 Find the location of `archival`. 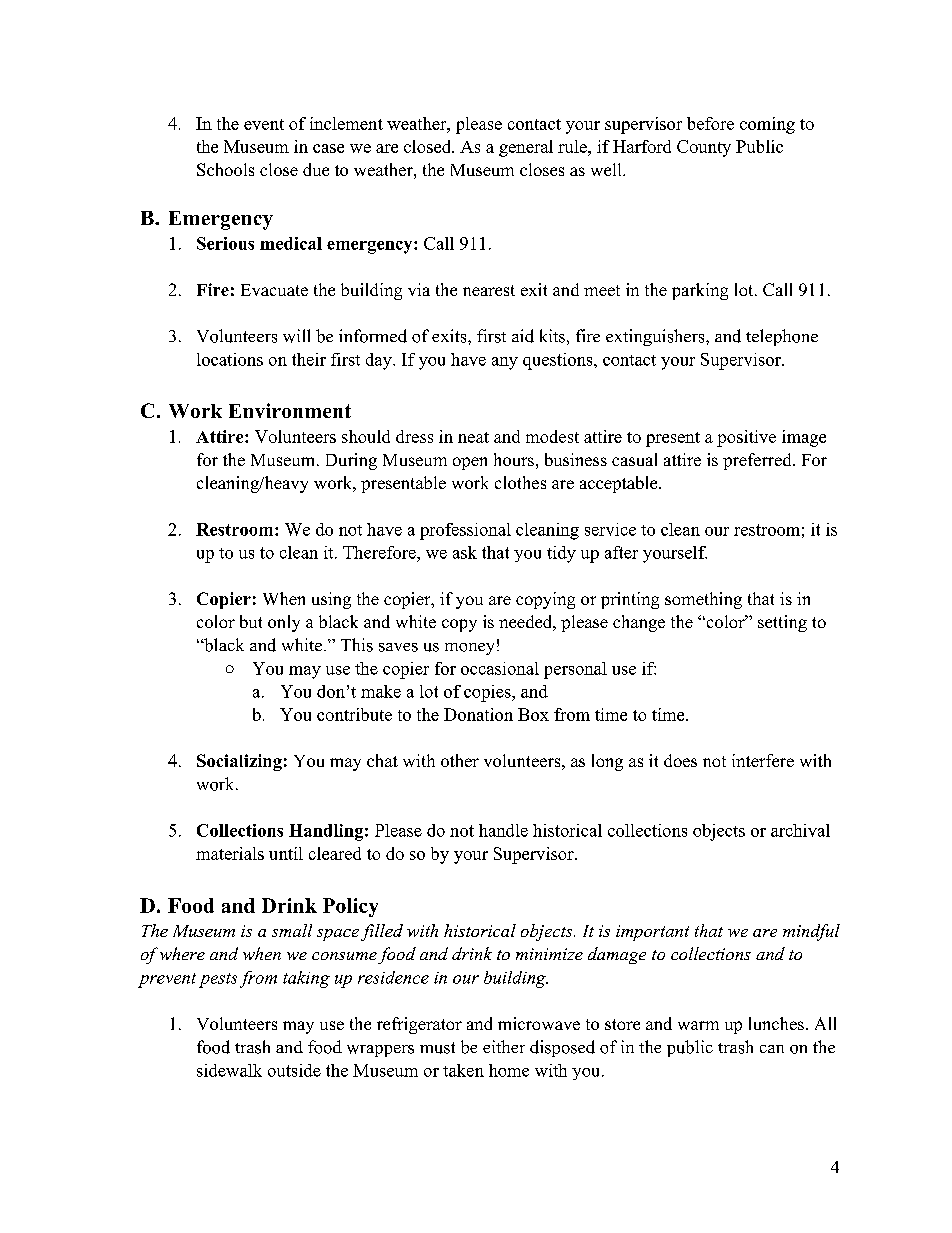

archival is located at coordinates (800, 830).
